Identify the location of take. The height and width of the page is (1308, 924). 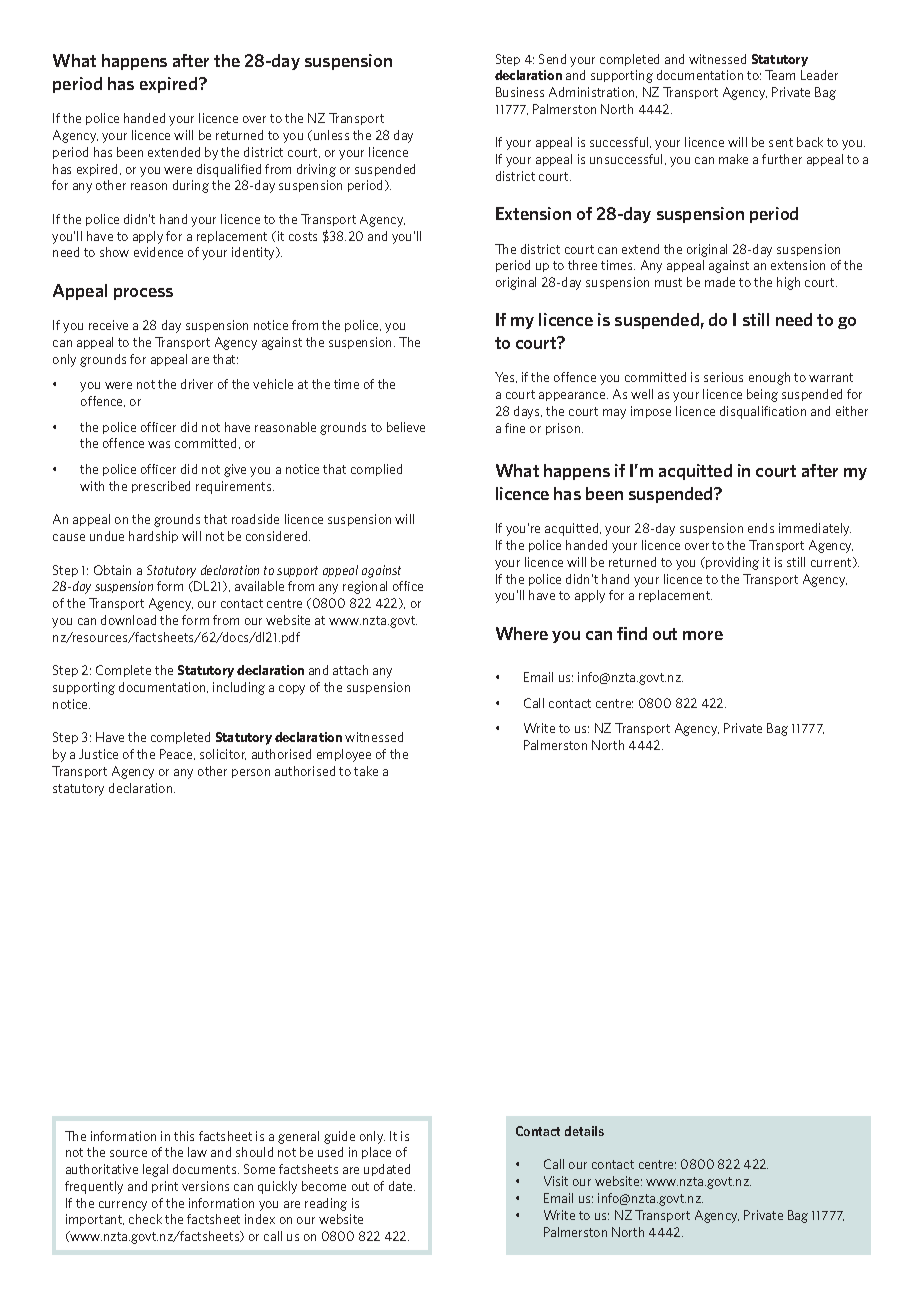
(366, 771).
